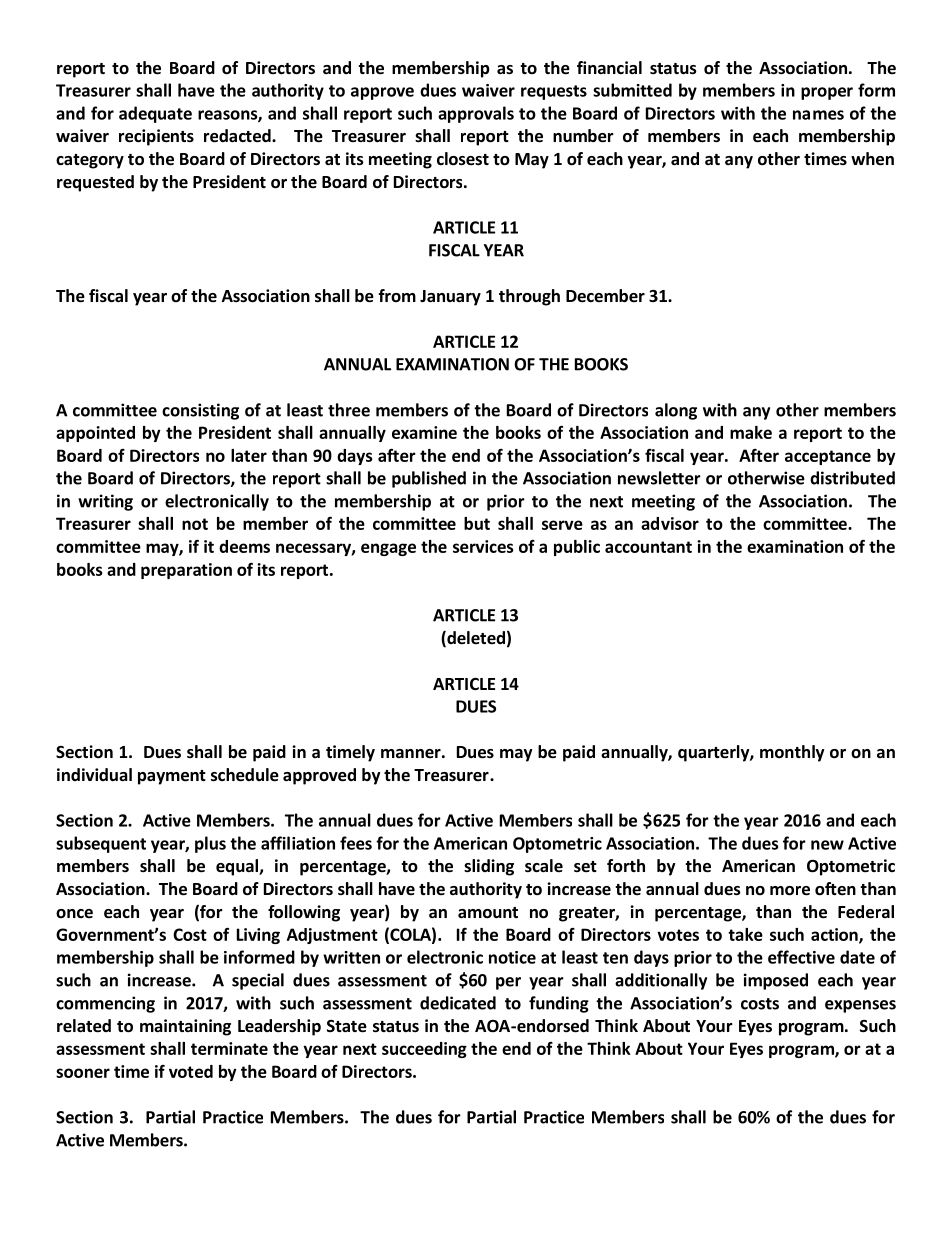 The height and width of the screenshot is (1233, 952). Describe the element at coordinates (186, 571) in the screenshot. I see `preparation` at that location.
